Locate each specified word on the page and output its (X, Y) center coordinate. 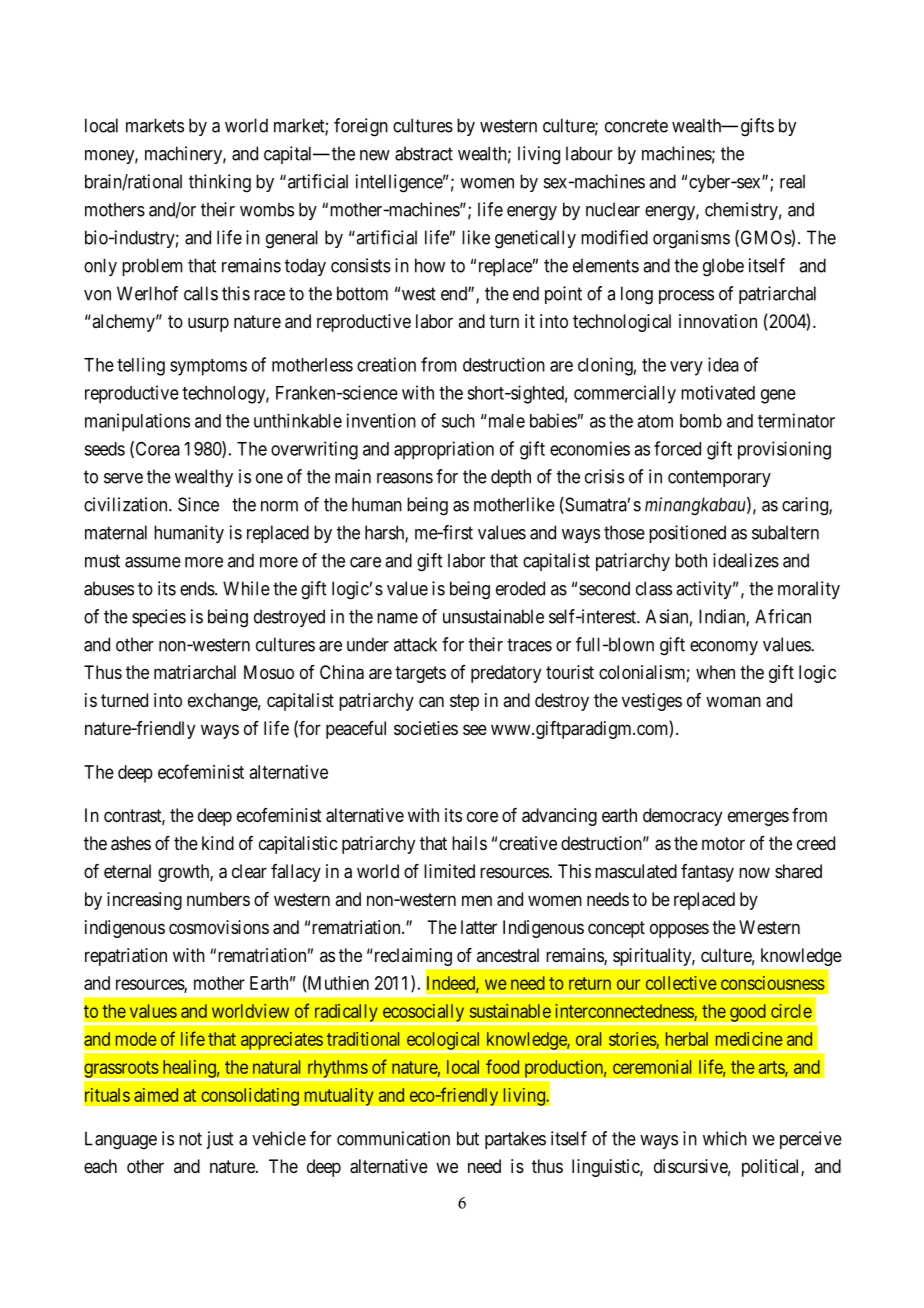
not (190, 1139)
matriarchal (195, 672)
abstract (424, 153)
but (468, 1138)
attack (415, 644)
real (792, 181)
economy (724, 648)
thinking (220, 183)
